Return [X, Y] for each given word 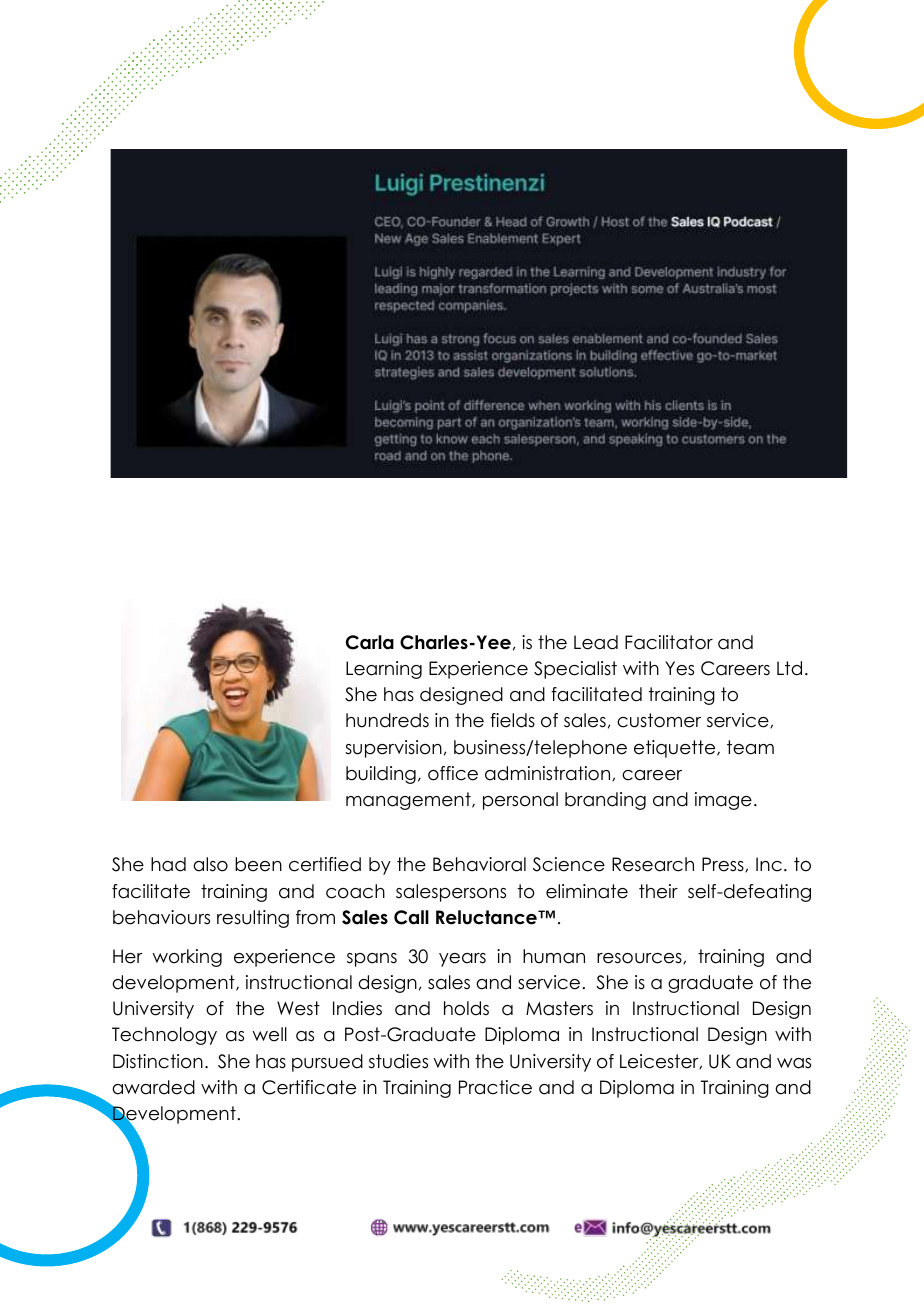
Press [724, 864]
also [210, 864]
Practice [495, 1087]
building [381, 775]
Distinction [158, 1061]
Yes [679, 668]
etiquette [676, 749]
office [453, 773]
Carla [370, 642]
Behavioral [479, 864]
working [187, 958]
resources [640, 958]
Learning [384, 670]
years [462, 960]
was [794, 1063]
